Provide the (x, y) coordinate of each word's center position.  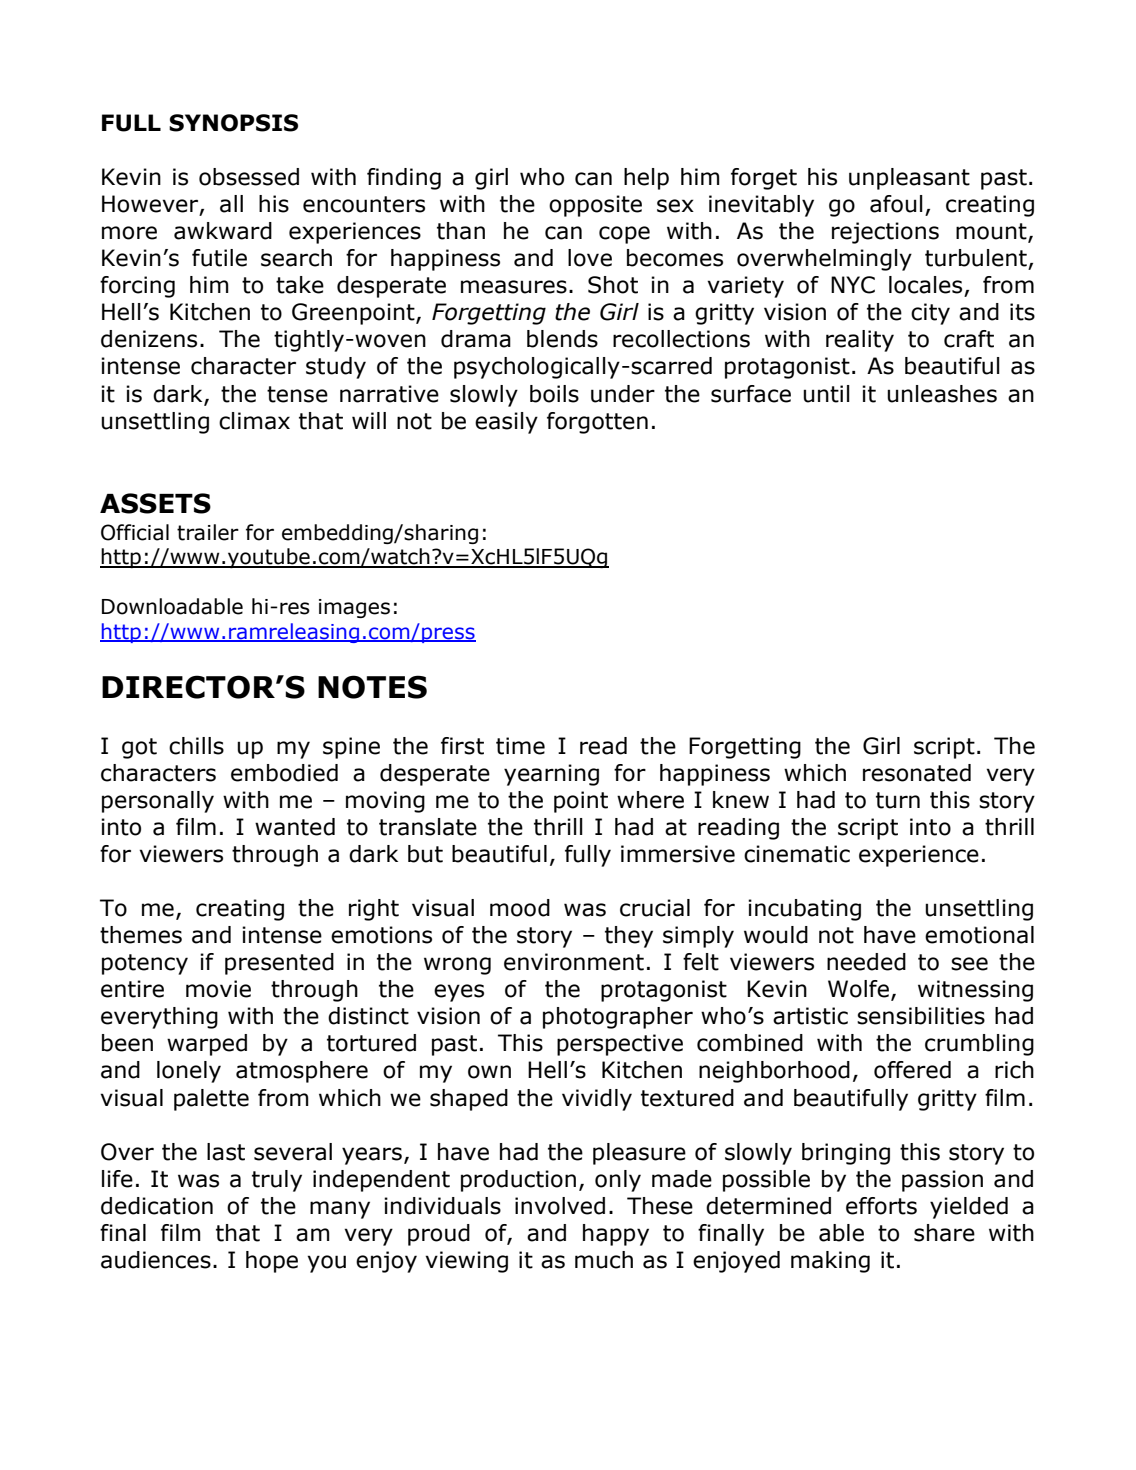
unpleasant (909, 179)
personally (158, 802)
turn (898, 800)
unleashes (942, 394)
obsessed (249, 177)
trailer (208, 532)
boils (554, 394)
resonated (917, 773)
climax (254, 421)
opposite (595, 206)
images (354, 608)
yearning (551, 775)
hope (272, 1262)
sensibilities (921, 1016)
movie (218, 989)
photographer (618, 1018)
